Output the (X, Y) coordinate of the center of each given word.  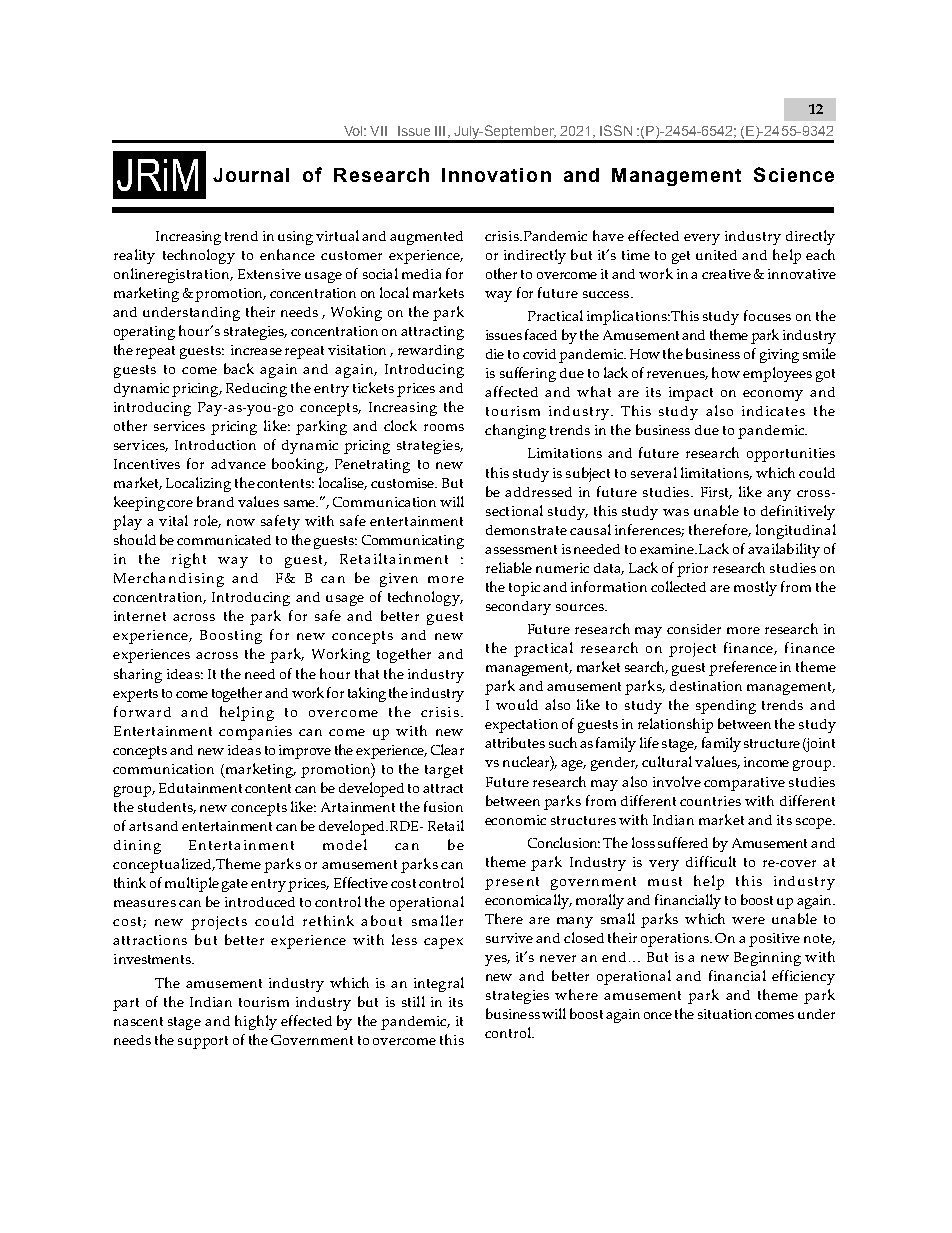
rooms (444, 427)
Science (794, 174)
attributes (515, 742)
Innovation (496, 175)
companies (255, 733)
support (203, 1042)
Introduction (215, 445)
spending (726, 707)
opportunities (791, 455)
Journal (251, 175)
